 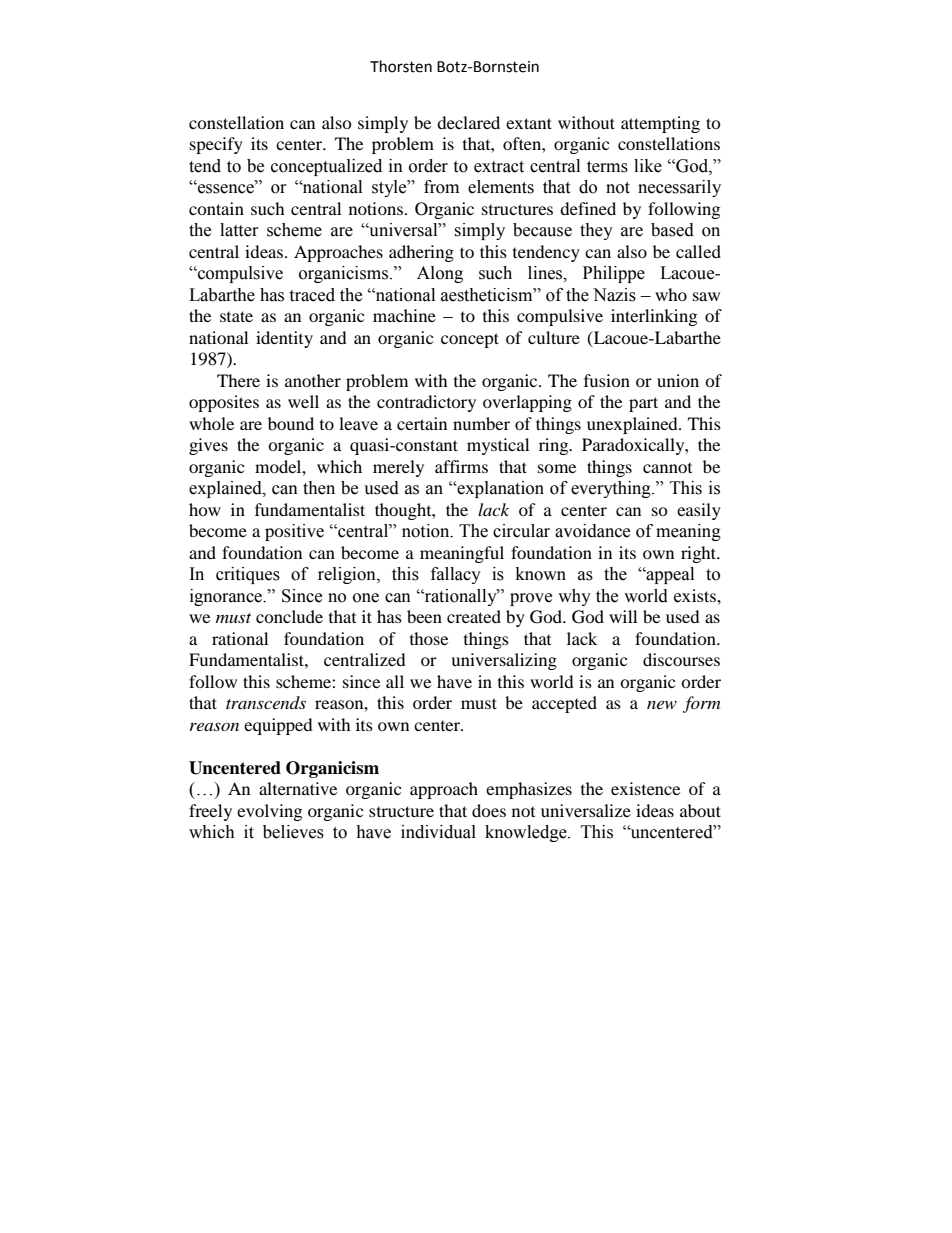 What do you see at coordinates (468, 122) in the image?
I see `declared` at bounding box center [468, 122].
